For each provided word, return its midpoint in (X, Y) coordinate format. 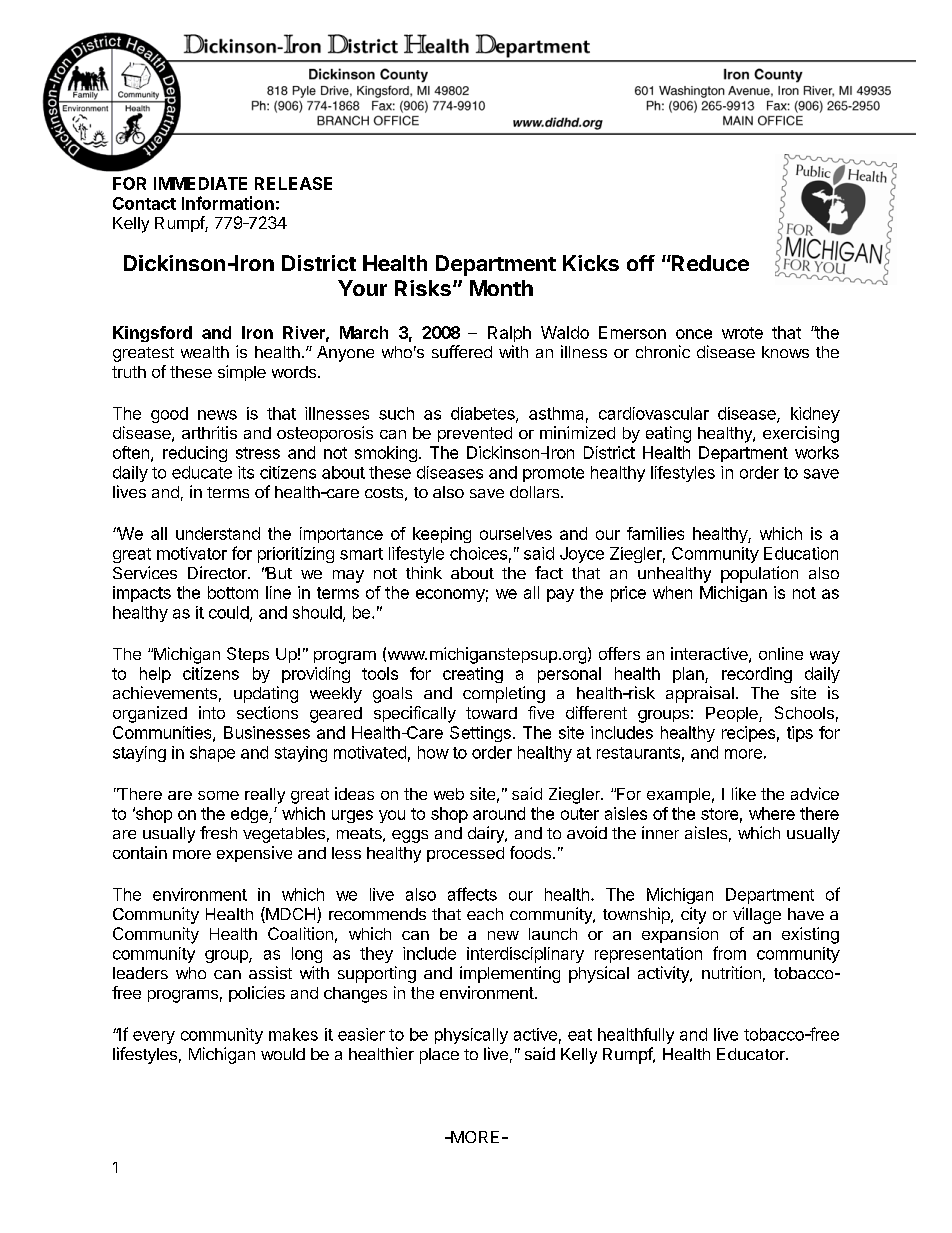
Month (501, 288)
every (154, 1037)
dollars (536, 492)
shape (212, 754)
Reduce (709, 263)
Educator (752, 1054)
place (439, 1056)
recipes (748, 734)
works (817, 452)
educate (202, 472)
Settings (480, 734)
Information (228, 203)
